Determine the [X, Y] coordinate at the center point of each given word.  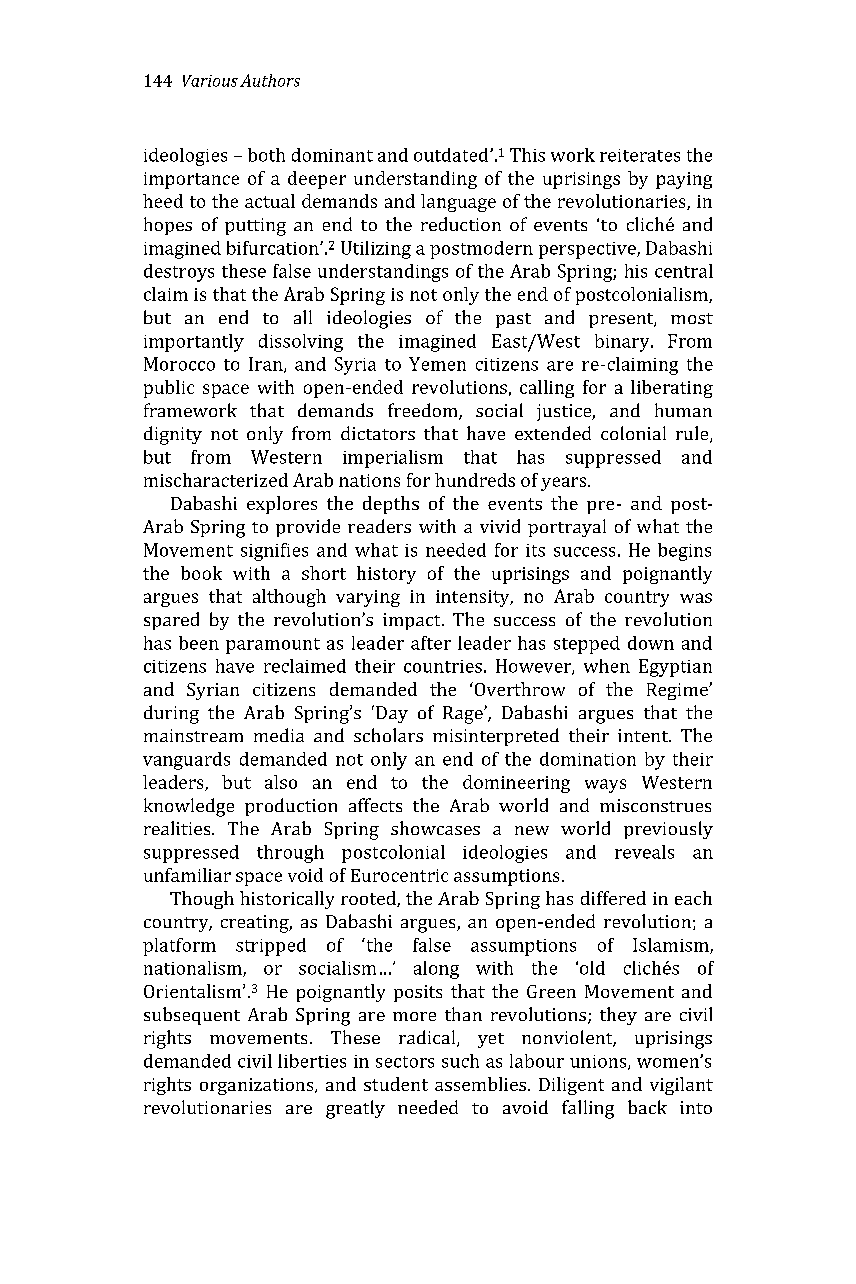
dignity [173, 435]
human [683, 410]
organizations [258, 1086]
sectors [405, 1062]
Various [210, 81]
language [458, 203]
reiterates [640, 155]
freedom [424, 411]
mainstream [193, 735]
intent [644, 735]
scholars [388, 735]
